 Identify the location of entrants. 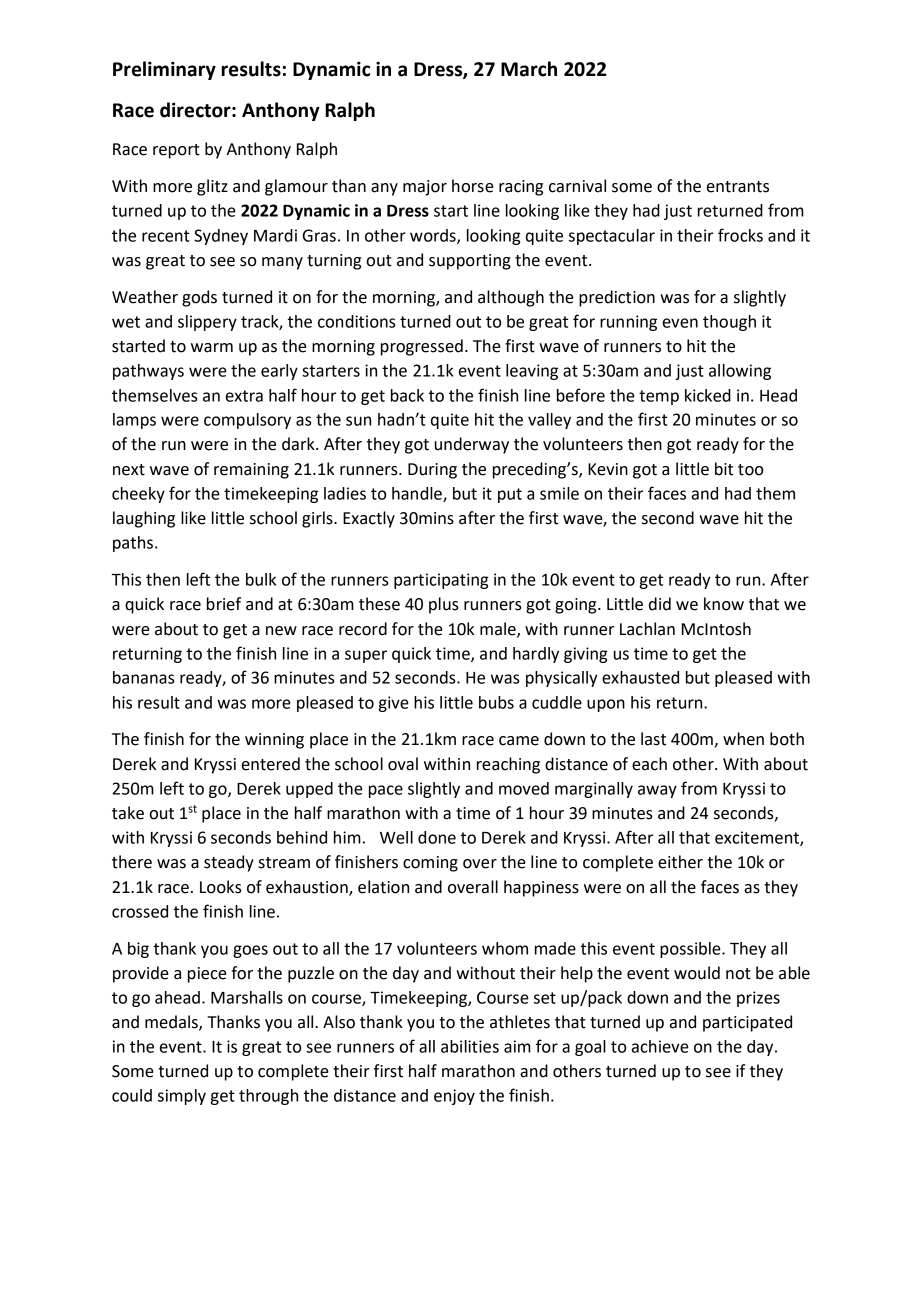
(738, 187).
